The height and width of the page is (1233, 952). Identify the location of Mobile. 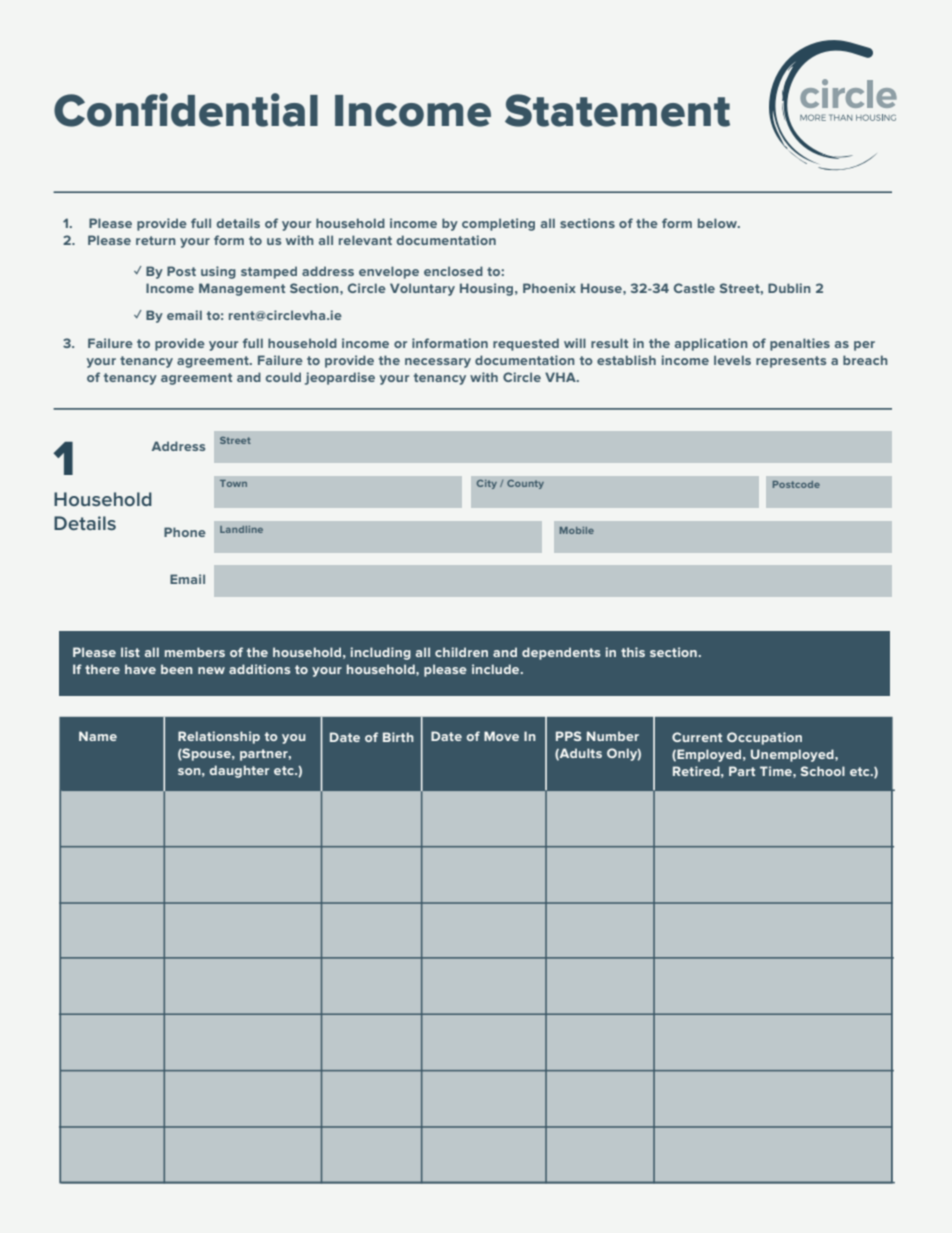
(577, 530).
